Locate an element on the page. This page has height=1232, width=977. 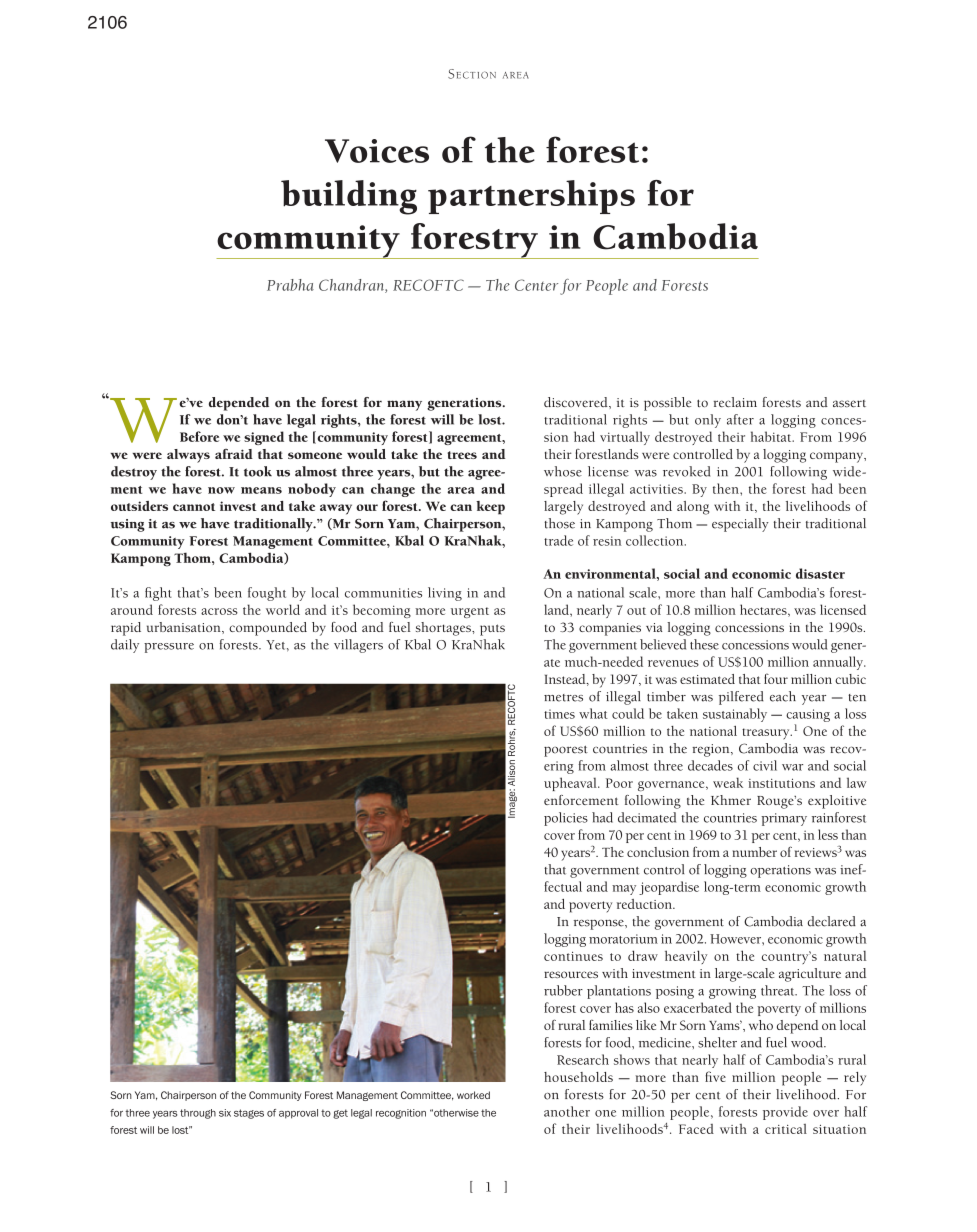
reclaim is located at coordinates (735, 402).
